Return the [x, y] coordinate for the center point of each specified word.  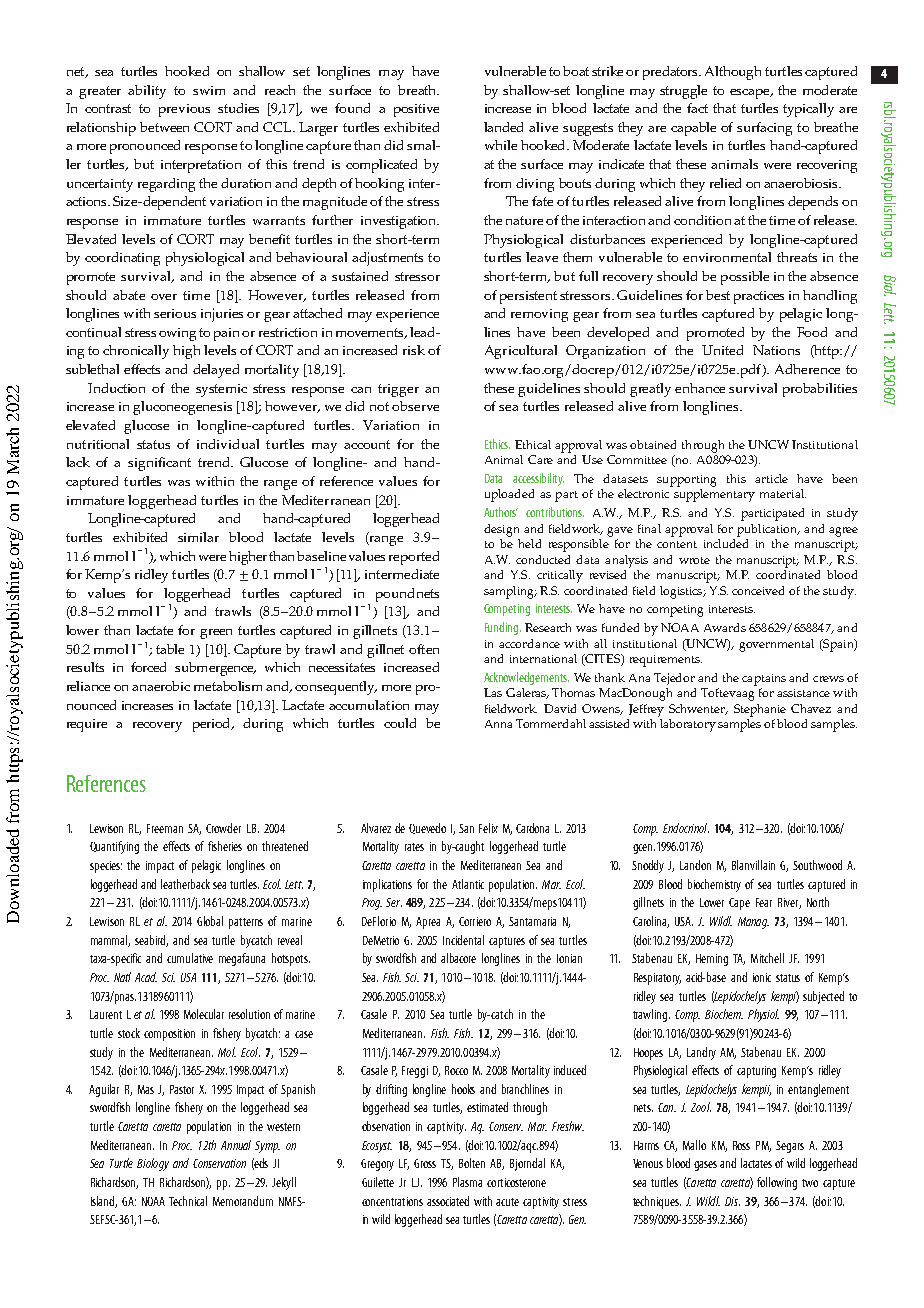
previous [184, 110]
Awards [725, 627]
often [424, 649]
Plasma [467, 1182]
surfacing [764, 129]
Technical [188, 1201]
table [170, 649]
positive [416, 110]
